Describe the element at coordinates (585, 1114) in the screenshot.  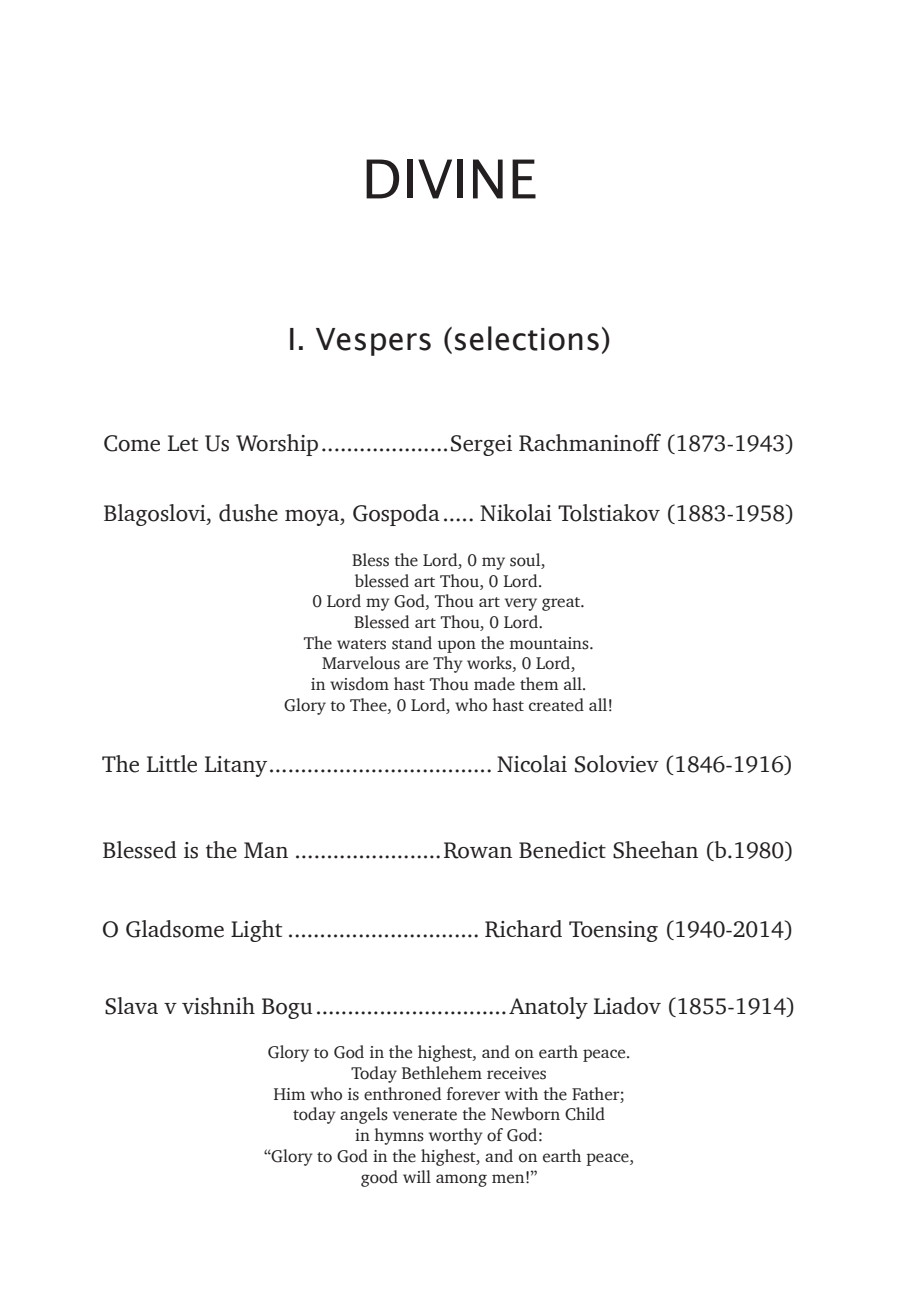
I see `Child` at that location.
